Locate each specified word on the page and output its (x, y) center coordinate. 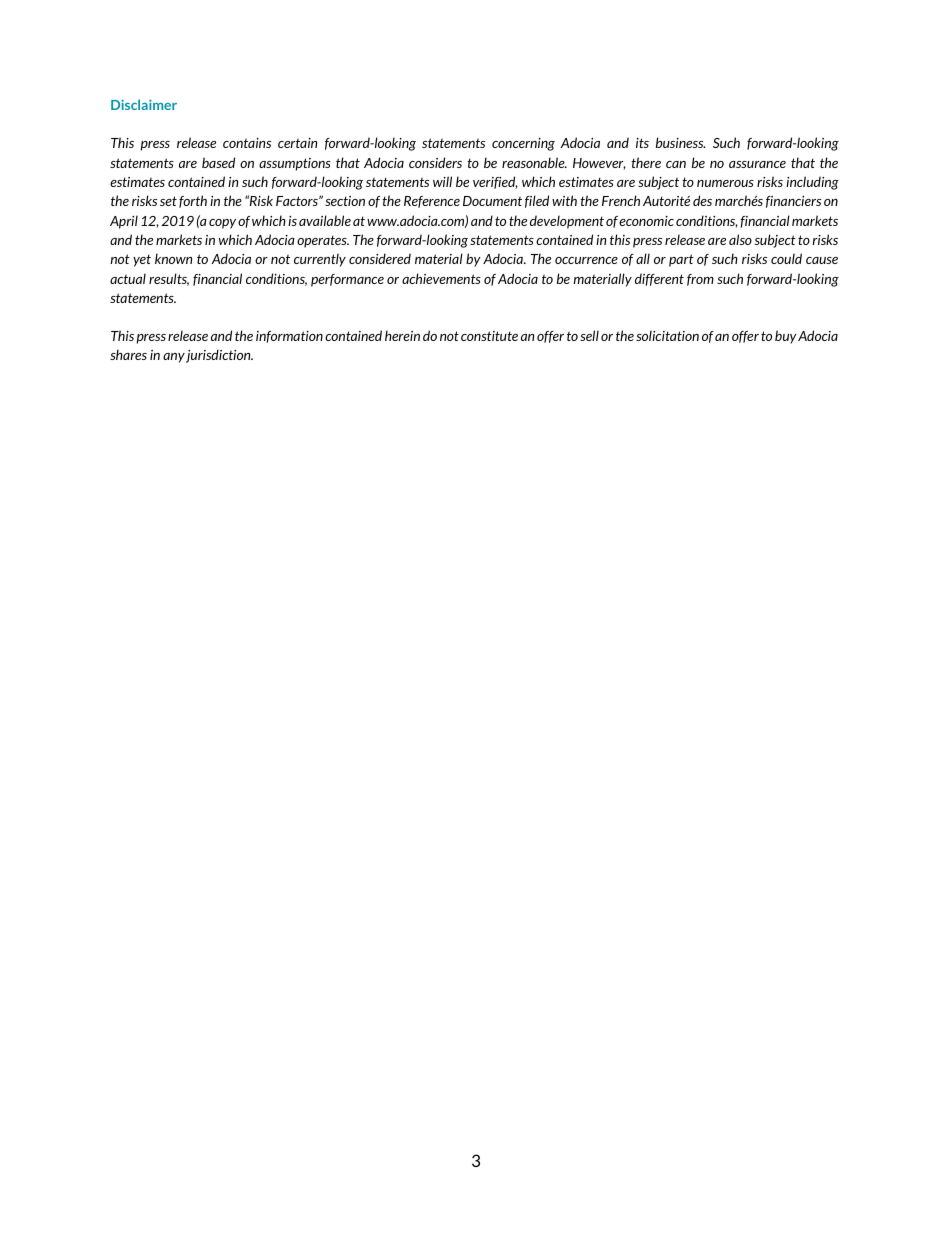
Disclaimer (144, 104)
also (740, 239)
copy (222, 224)
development (567, 222)
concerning (523, 144)
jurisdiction (219, 356)
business (681, 142)
